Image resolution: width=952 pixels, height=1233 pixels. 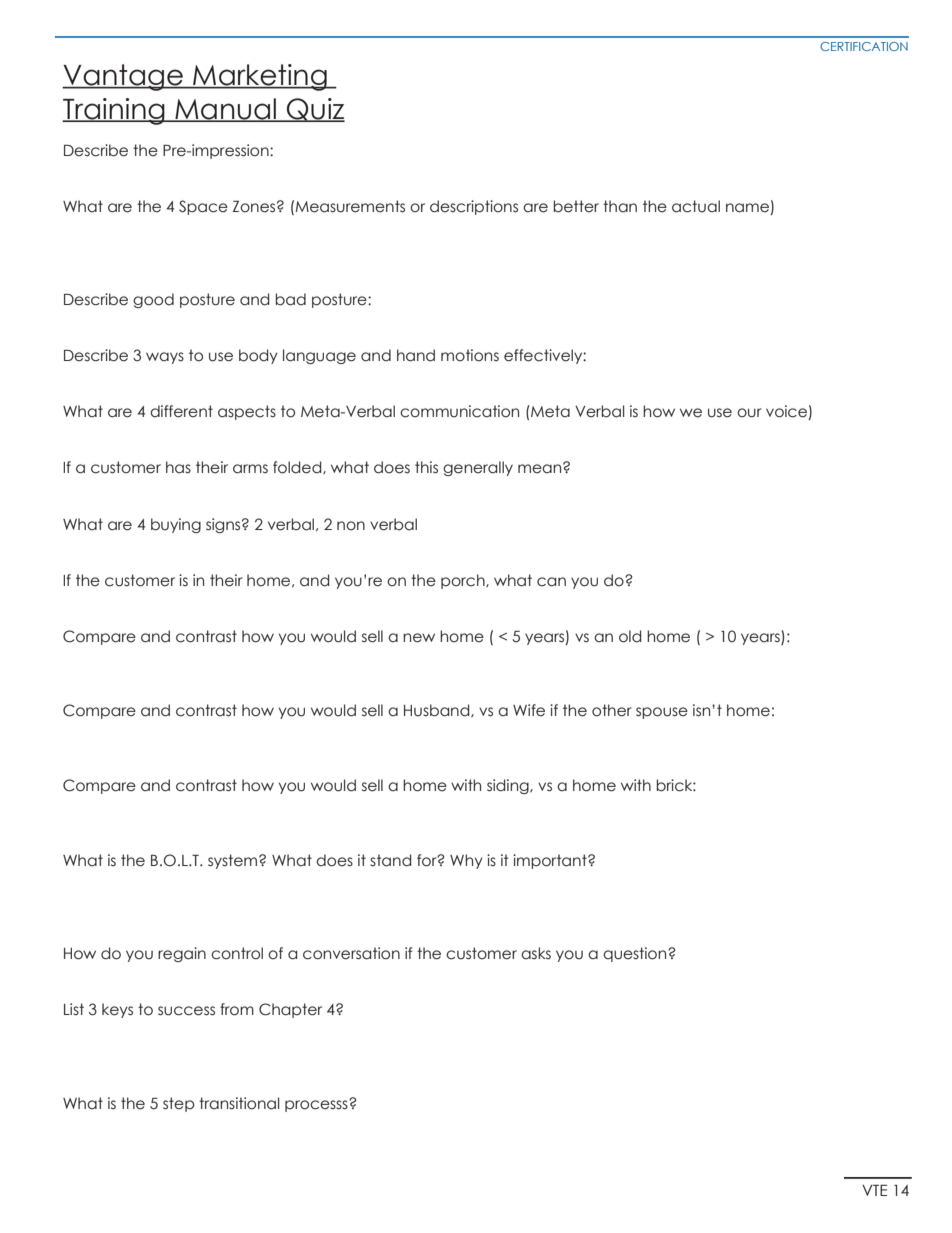 What do you see at coordinates (123, 77) in the document?
I see `Vantage` at bounding box center [123, 77].
